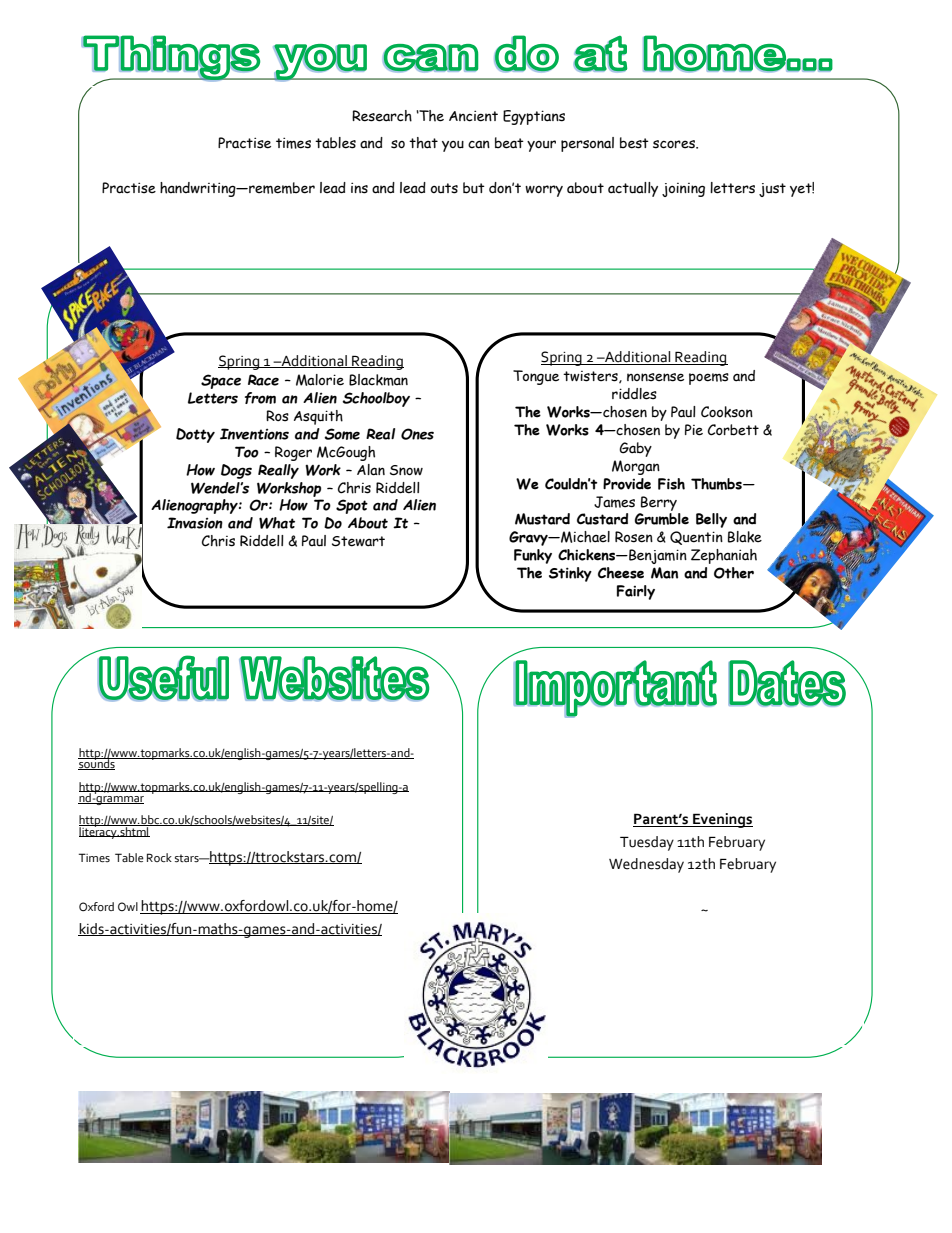 The height and width of the screenshot is (1233, 952). What do you see at coordinates (647, 843) in the screenshot?
I see `Tuesday` at bounding box center [647, 843].
